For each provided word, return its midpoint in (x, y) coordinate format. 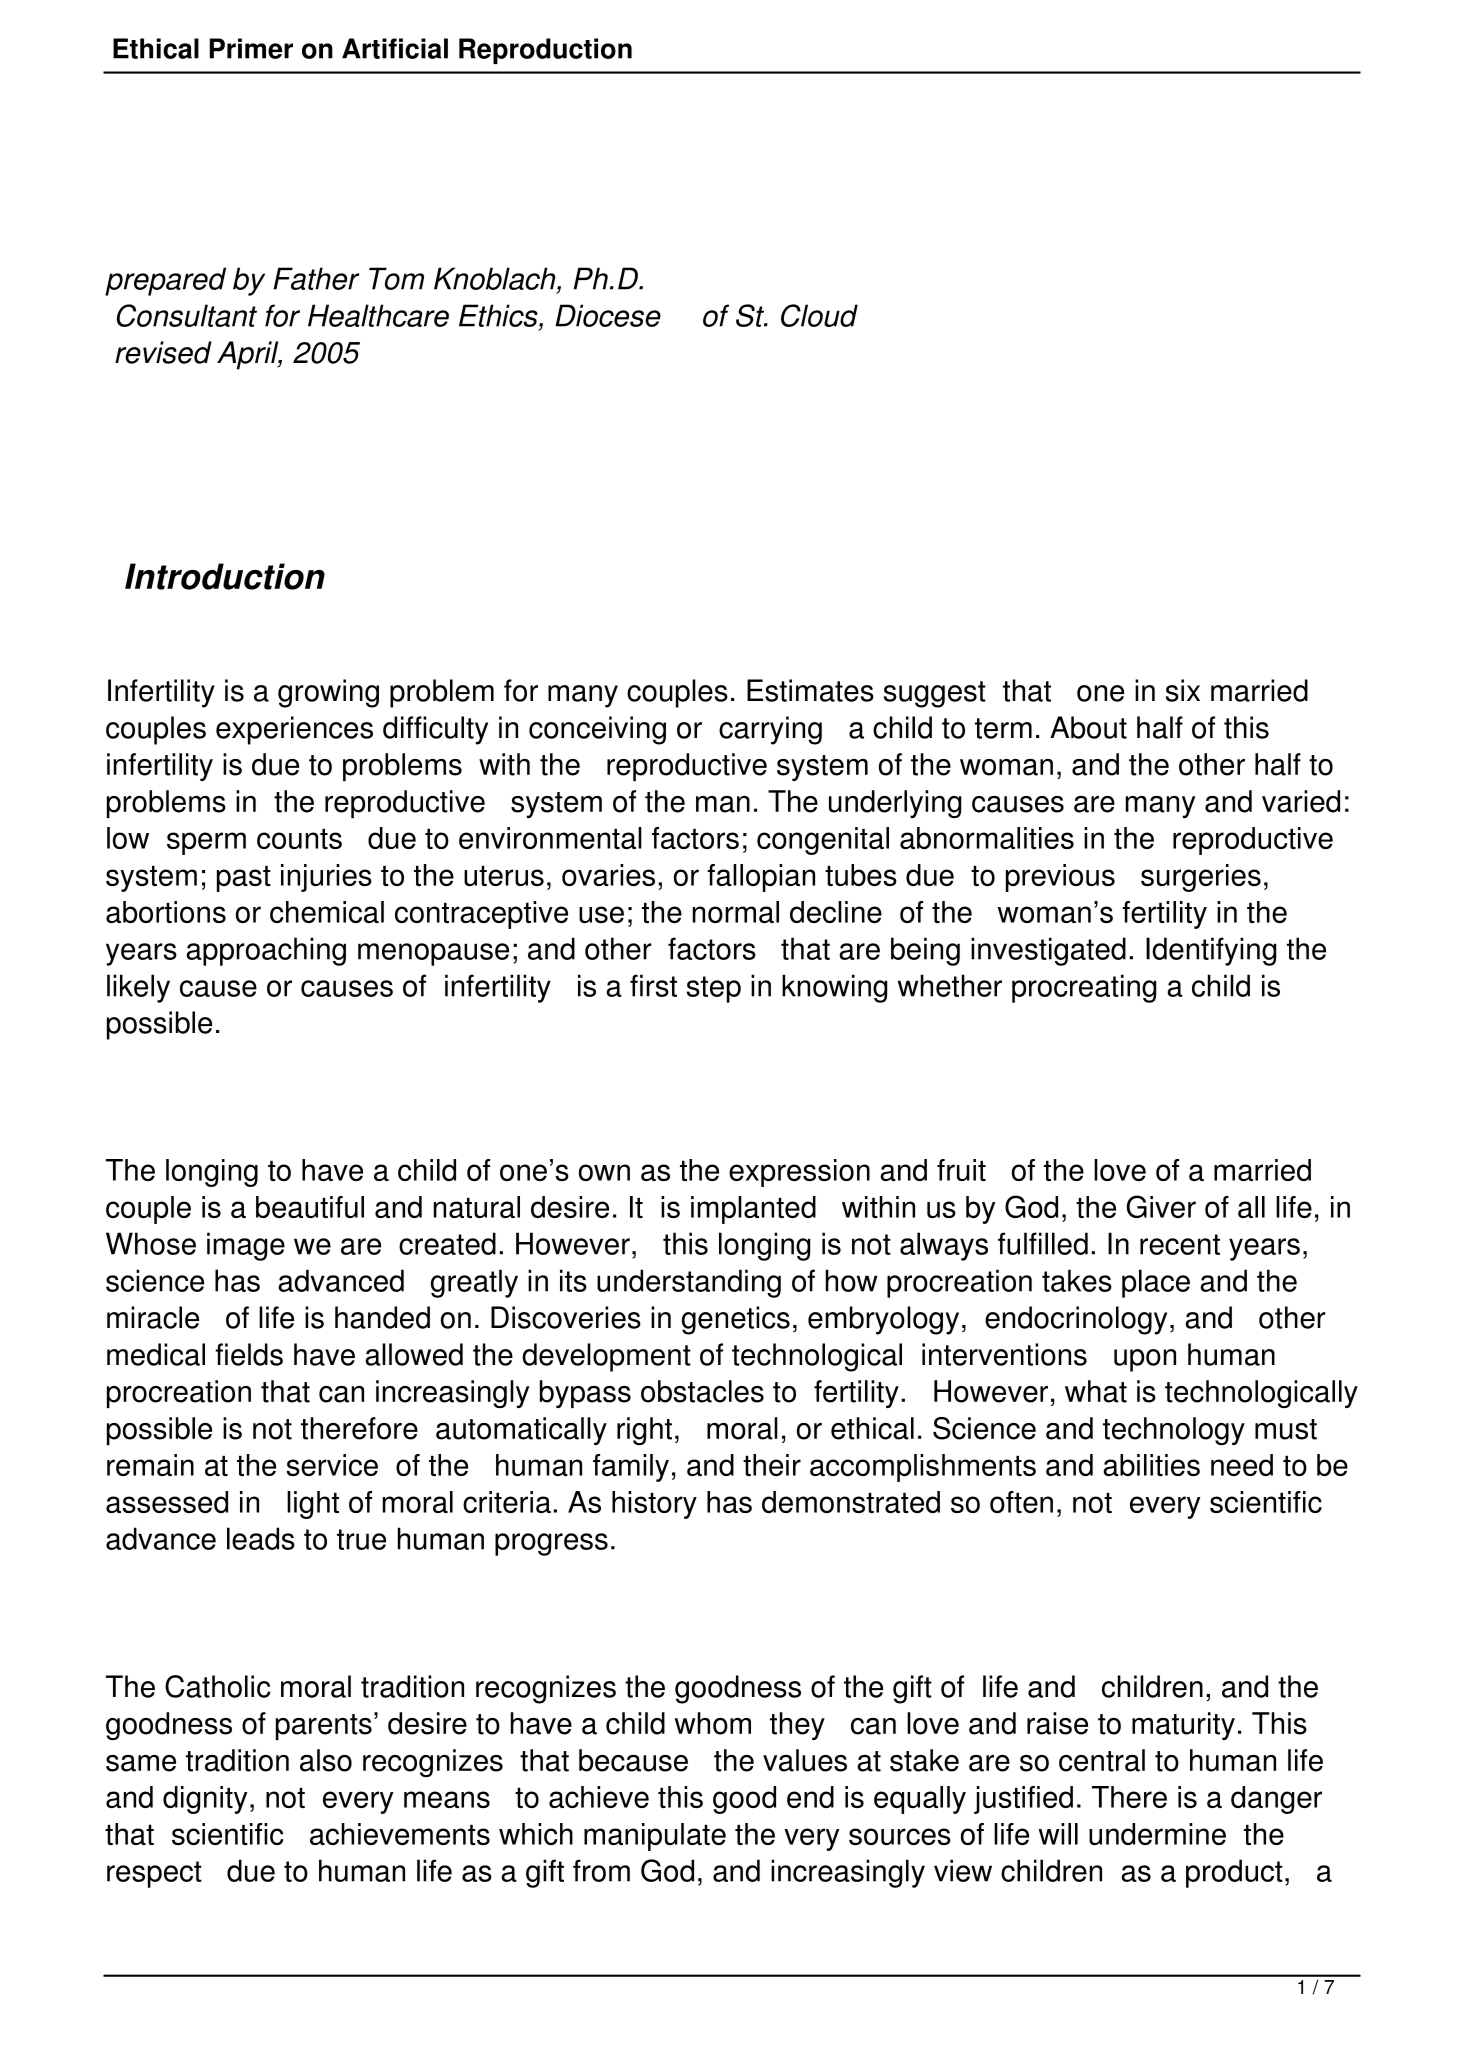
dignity (205, 1800)
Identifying (1211, 951)
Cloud (819, 315)
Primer (251, 48)
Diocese (608, 315)
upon (1145, 1360)
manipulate (655, 1837)
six (1183, 690)
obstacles (702, 1391)
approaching (266, 951)
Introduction (225, 576)
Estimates (810, 690)
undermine (1157, 1834)
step (714, 989)
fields (249, 1354)
